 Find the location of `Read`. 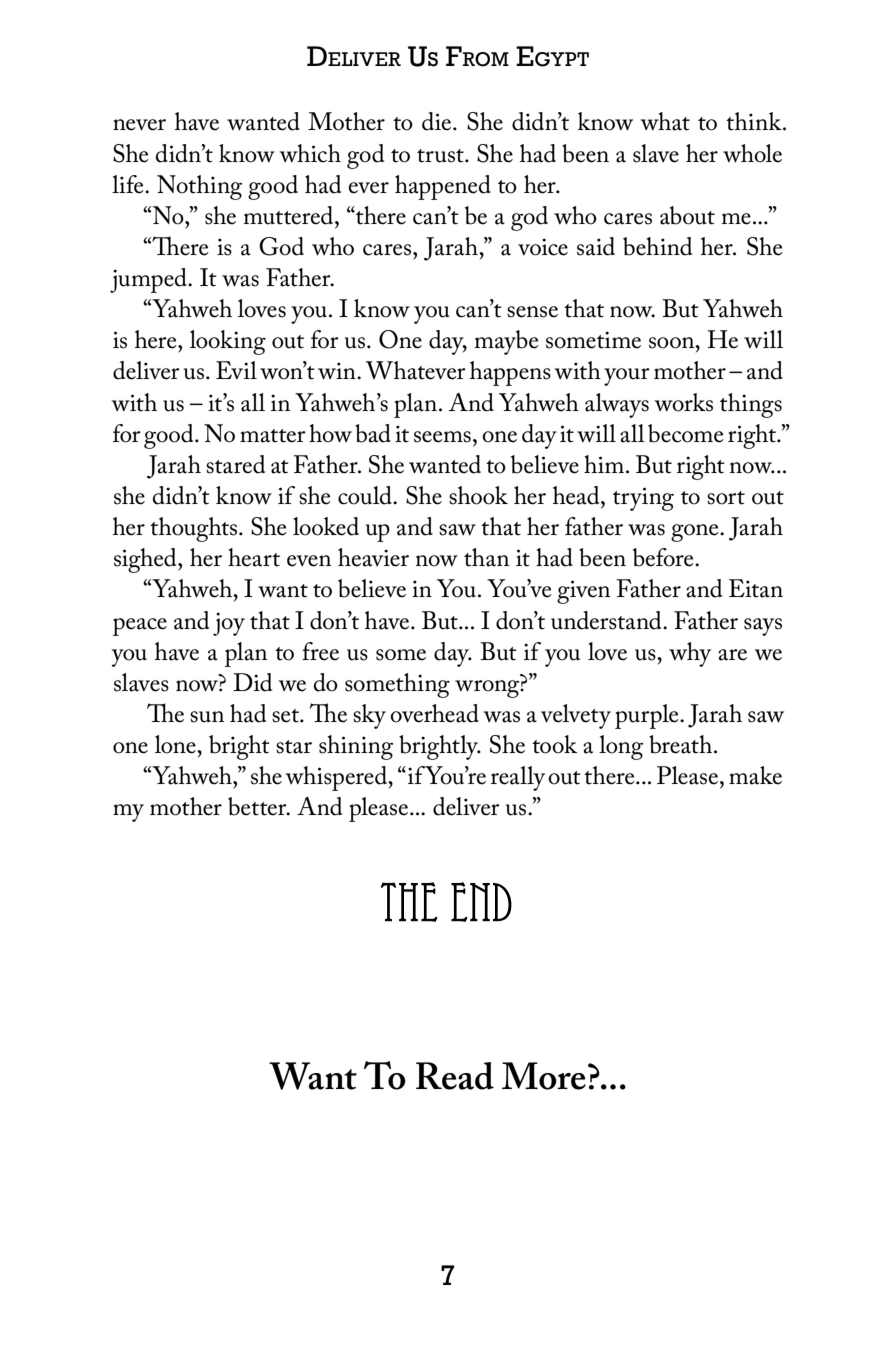

Read is located at coordinates (455, 1076).
